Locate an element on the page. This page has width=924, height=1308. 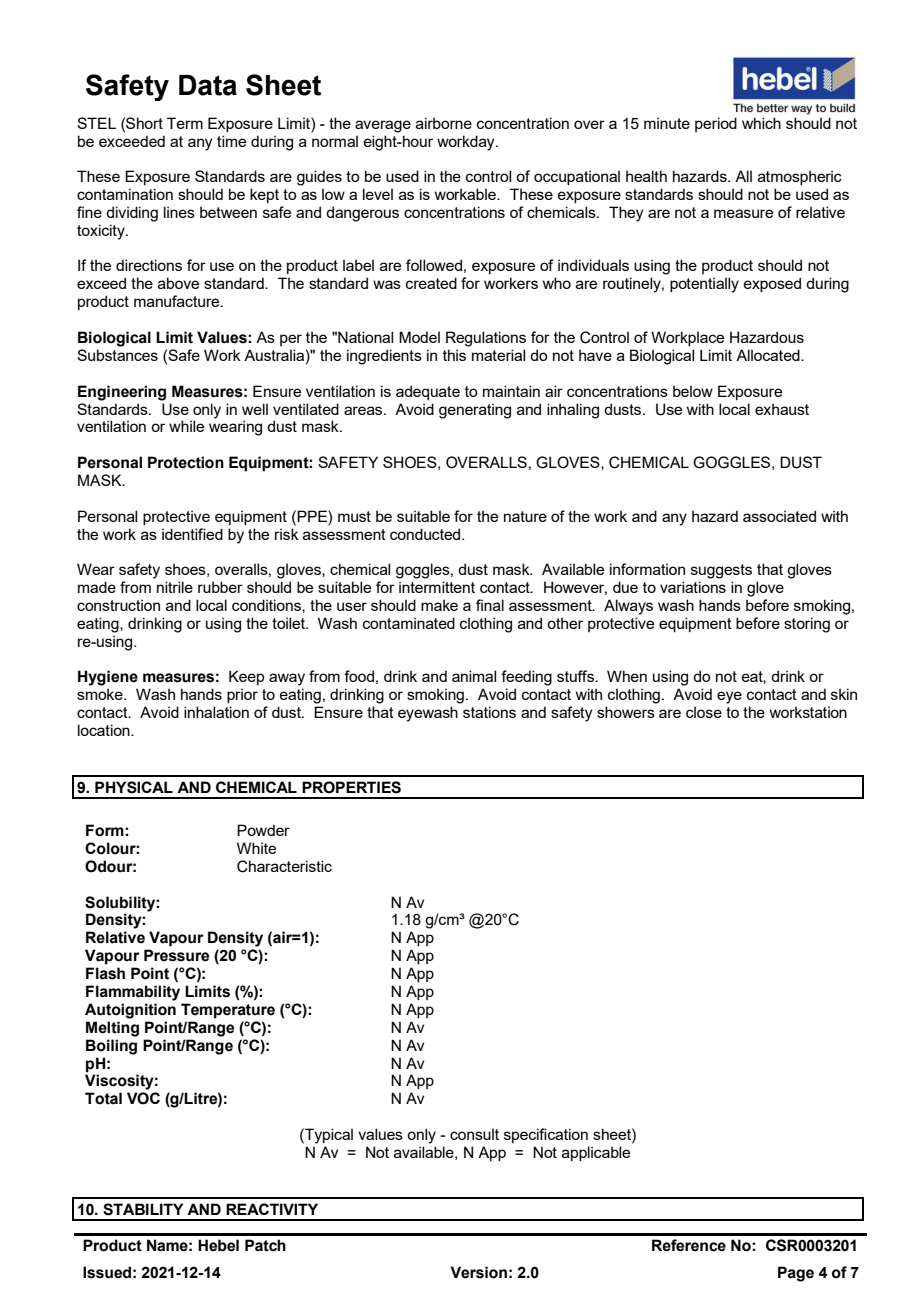
Pressure is located at coordinates (176, 955).
